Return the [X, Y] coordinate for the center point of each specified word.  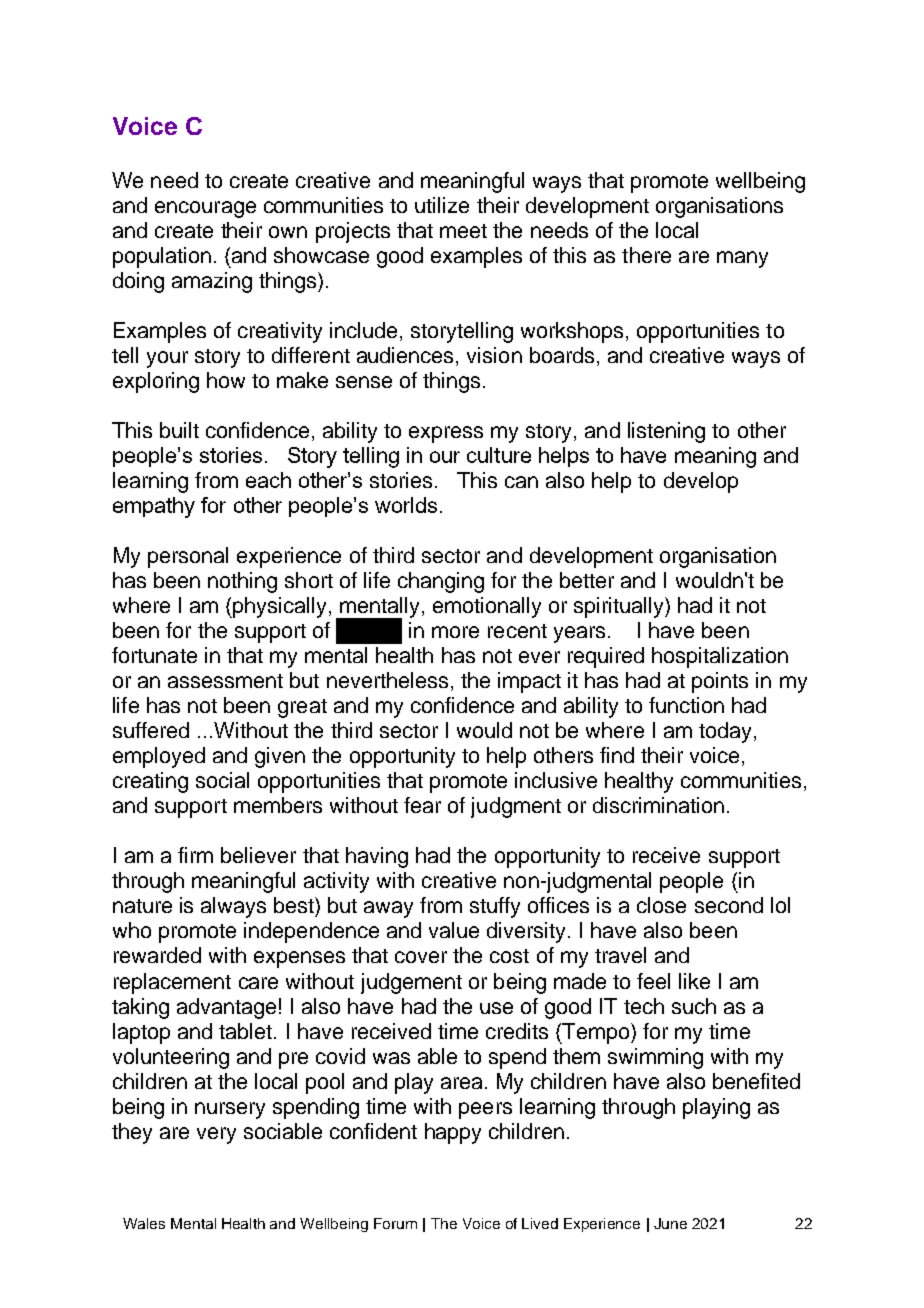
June [670, 1223]
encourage [205, 209]
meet [463, 231]
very [216, 1135]
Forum [395, 1223]
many [742, 259]
